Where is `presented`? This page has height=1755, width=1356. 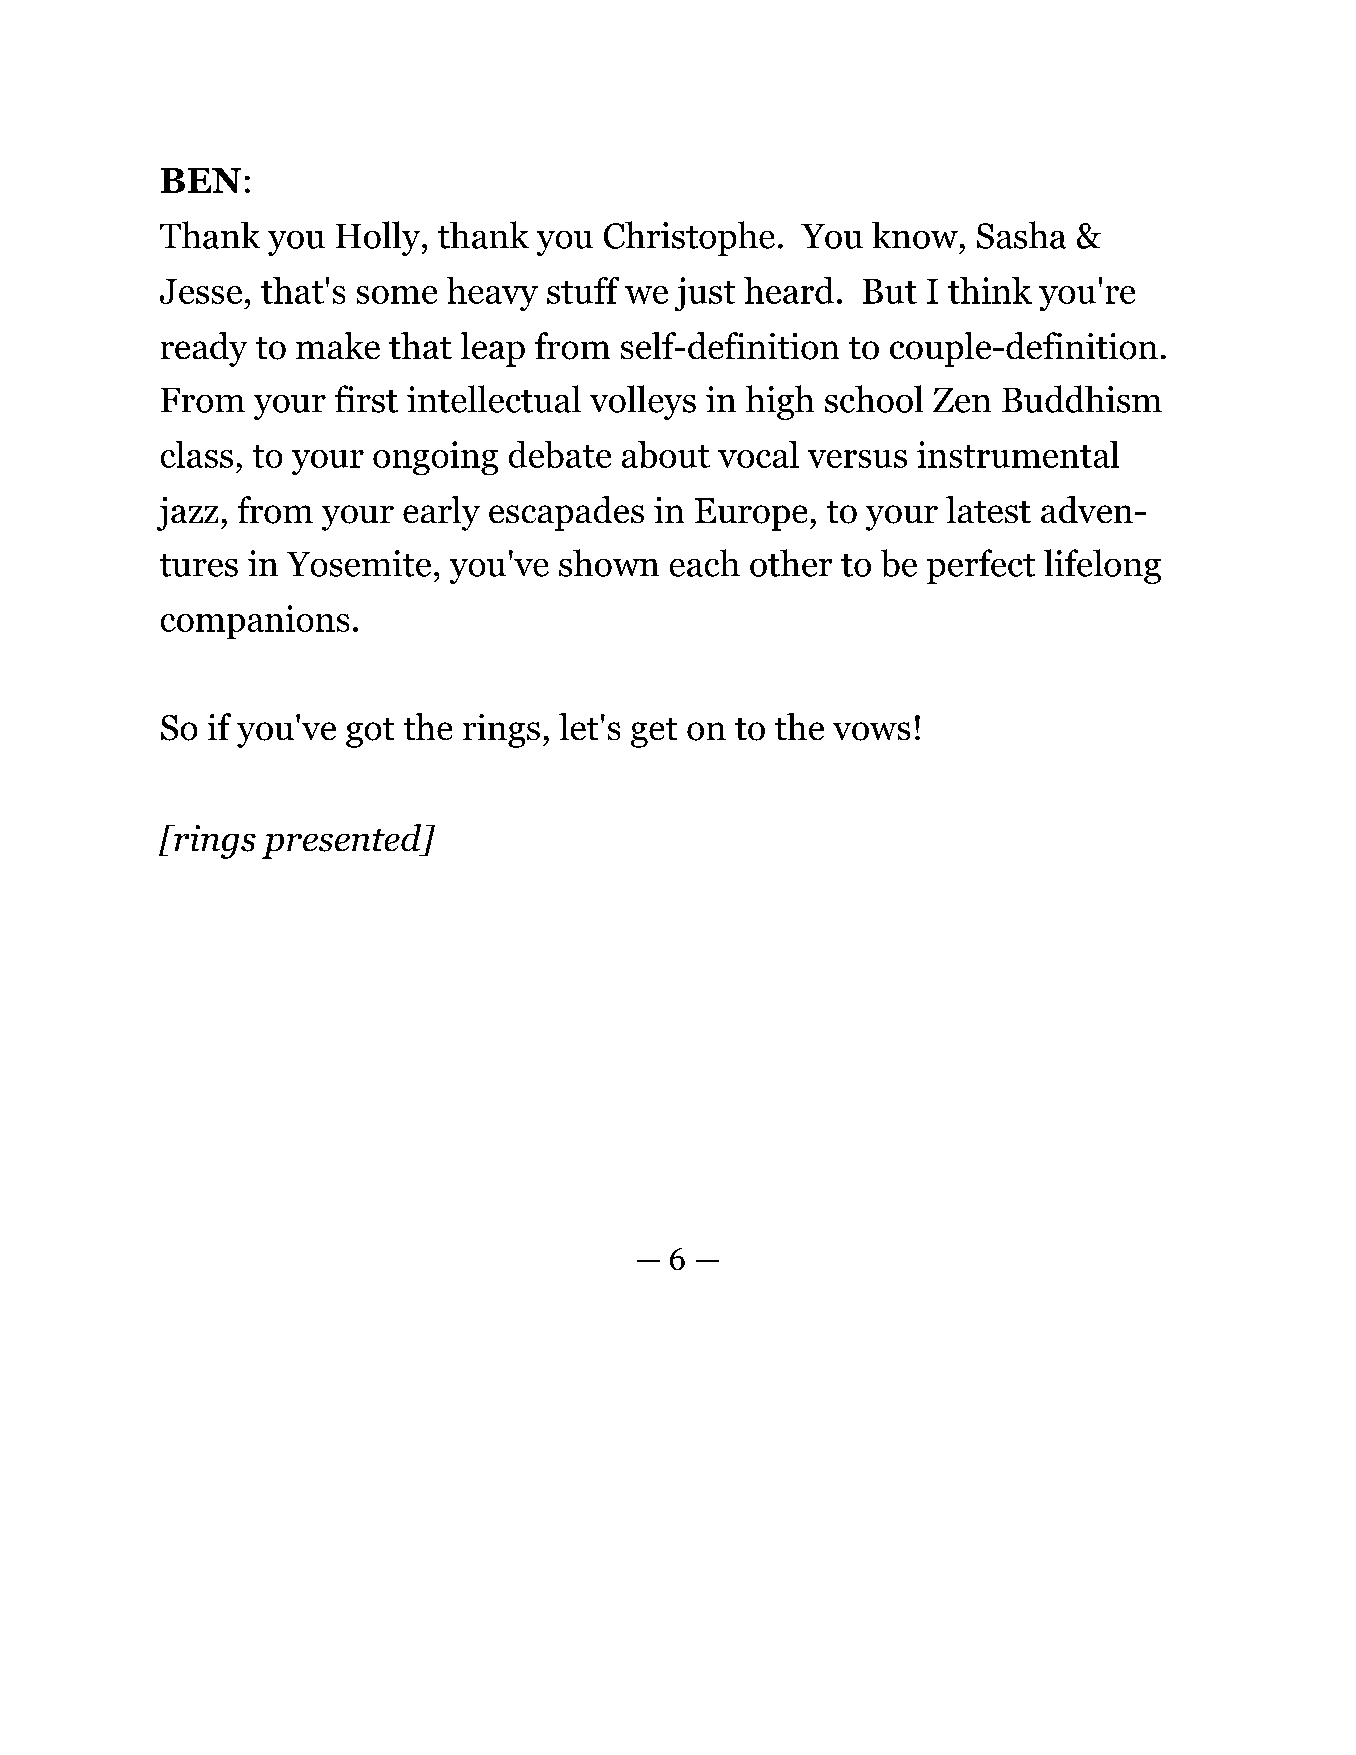
presented is located at coordinates (343, 841).
